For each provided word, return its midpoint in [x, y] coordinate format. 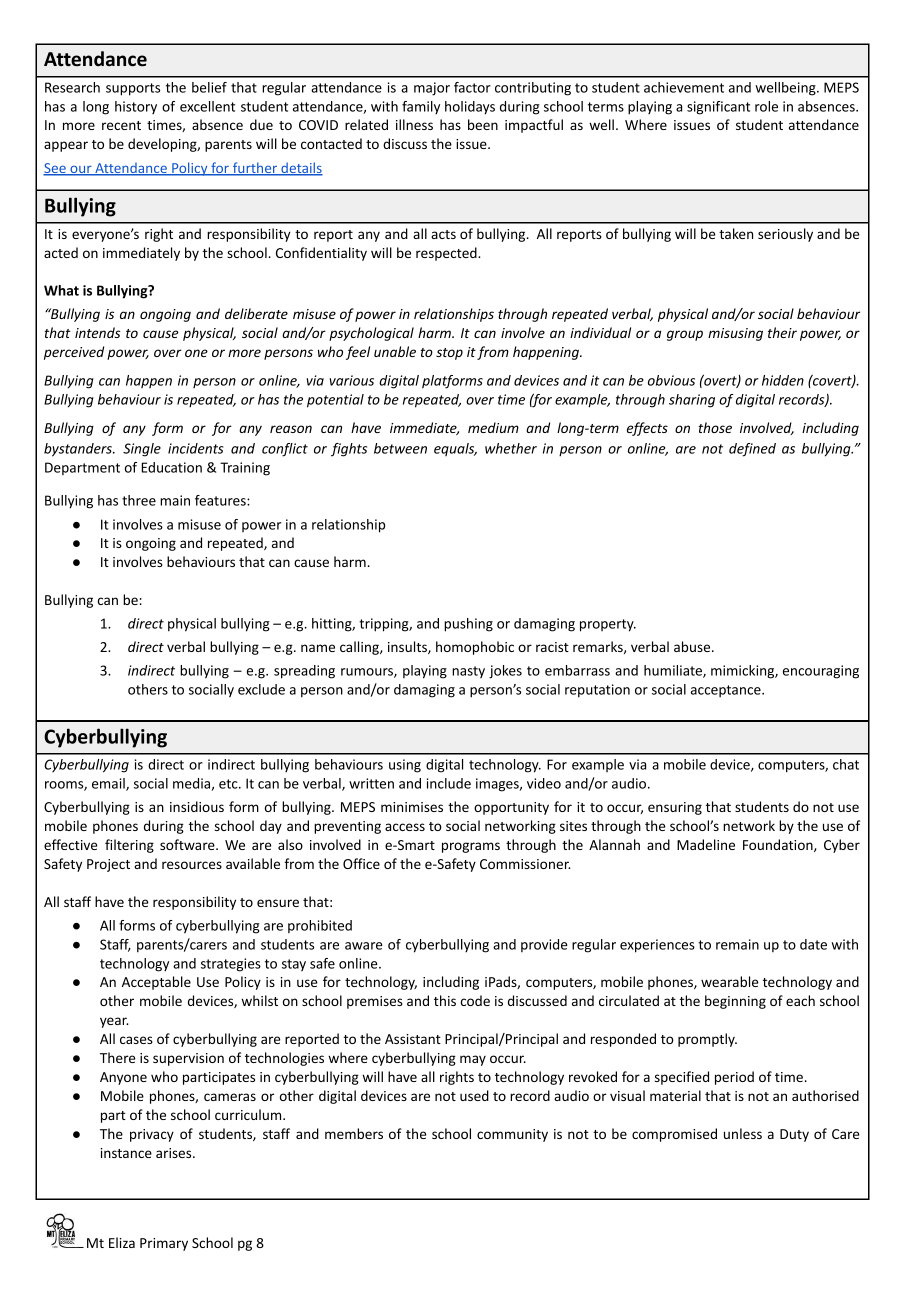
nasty [468, 672]
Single [142, 450]
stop [449, 354]
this [445, 1000]
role [766, 106]
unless [743, 1133]
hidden [783, 380]
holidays [470, 108]
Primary [164, 1244]
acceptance [727, 691]
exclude [261, 689]
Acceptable [156, 983]
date [813, 944]
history [136, 107]
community [512, 1135]
